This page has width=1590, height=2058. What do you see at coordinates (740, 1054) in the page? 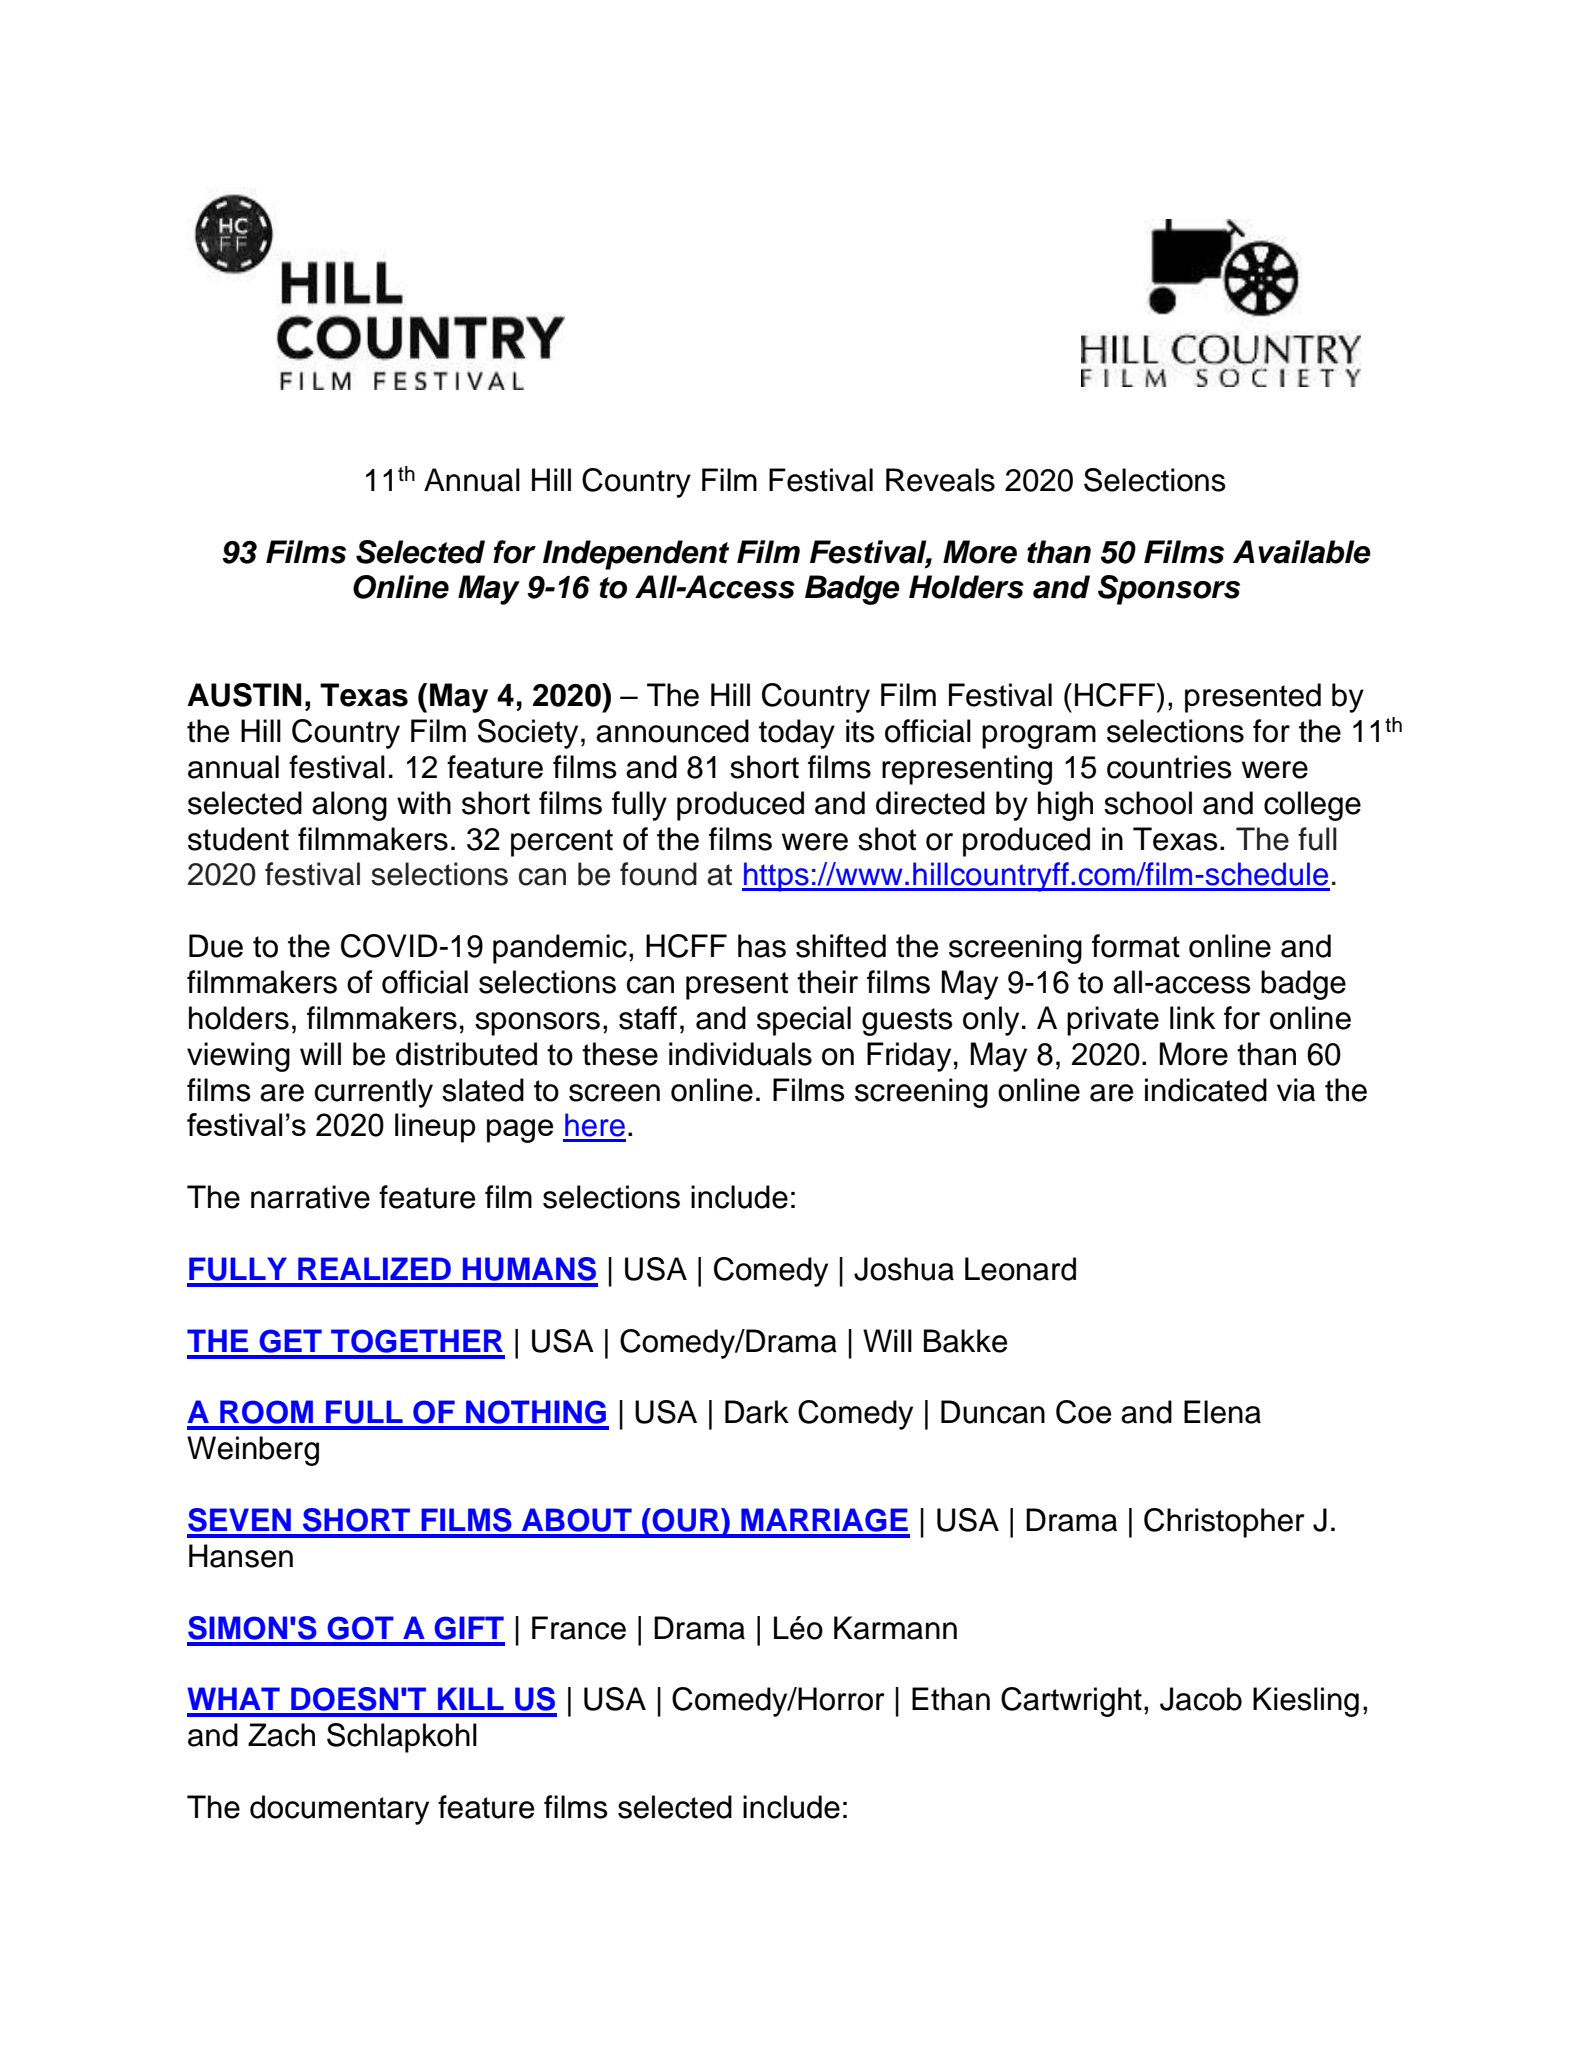
I see `individuals` at bounding box center [740, 1054].
